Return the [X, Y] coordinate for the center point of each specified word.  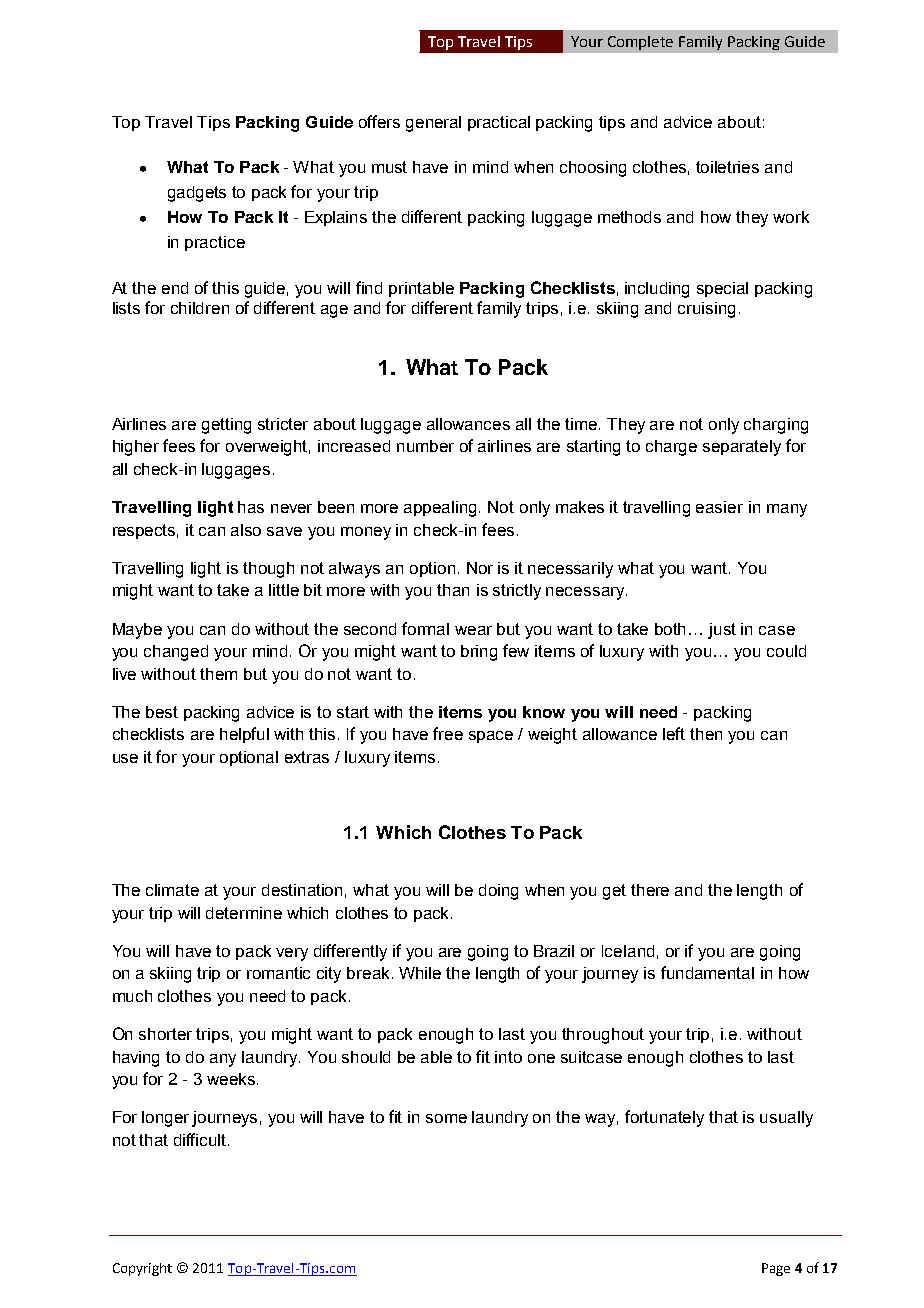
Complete [640, 43]
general [433, 124]
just [722, 631]
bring [479, 653]
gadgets [197, 194]
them [218, 674]
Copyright [142, 1269]
